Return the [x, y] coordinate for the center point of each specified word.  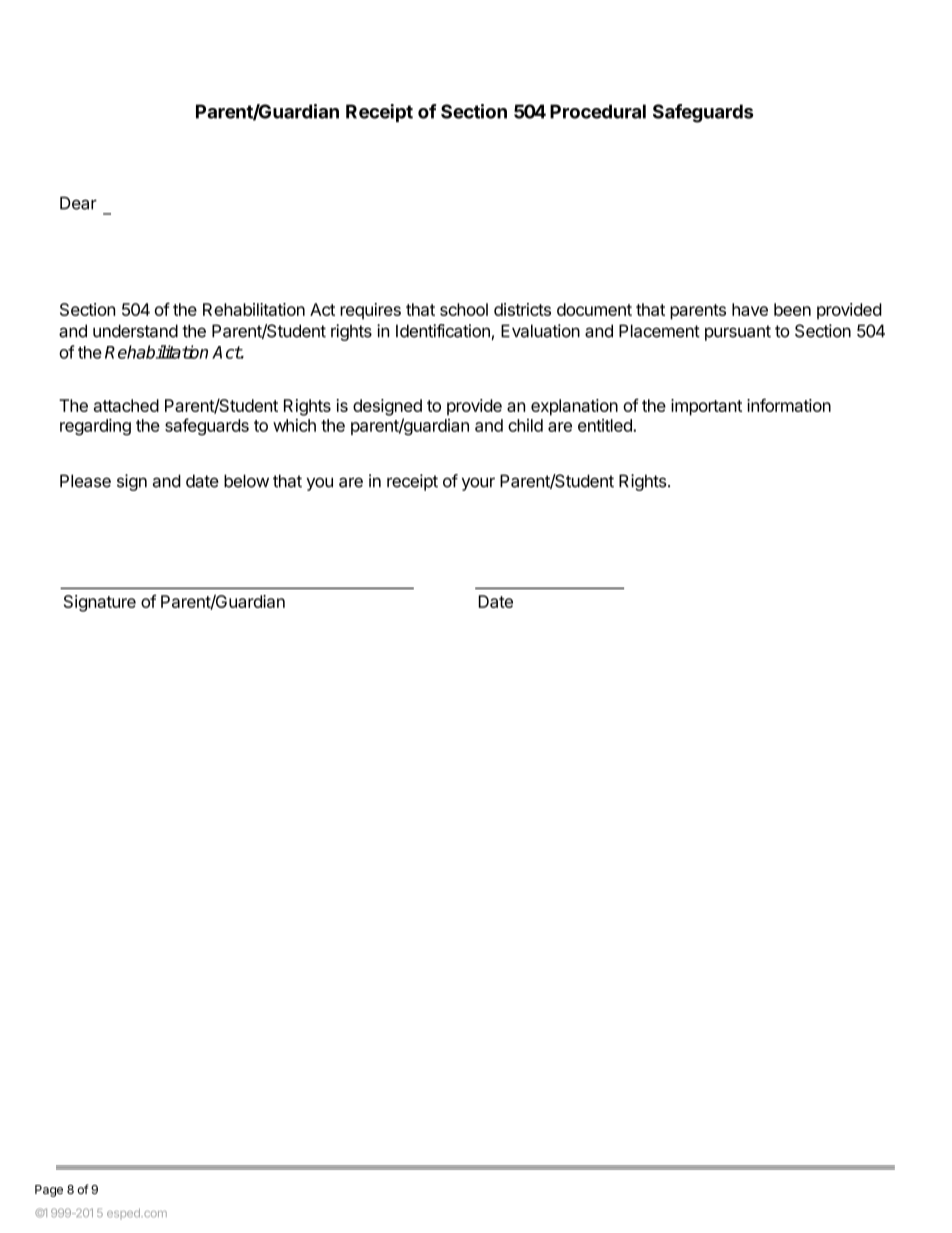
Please [85, 481]
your [478, 484]
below [246, 481]
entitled [606, 425]
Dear [78, 203]
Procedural [598, 111]
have [750, 309]
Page [49, 1191]
